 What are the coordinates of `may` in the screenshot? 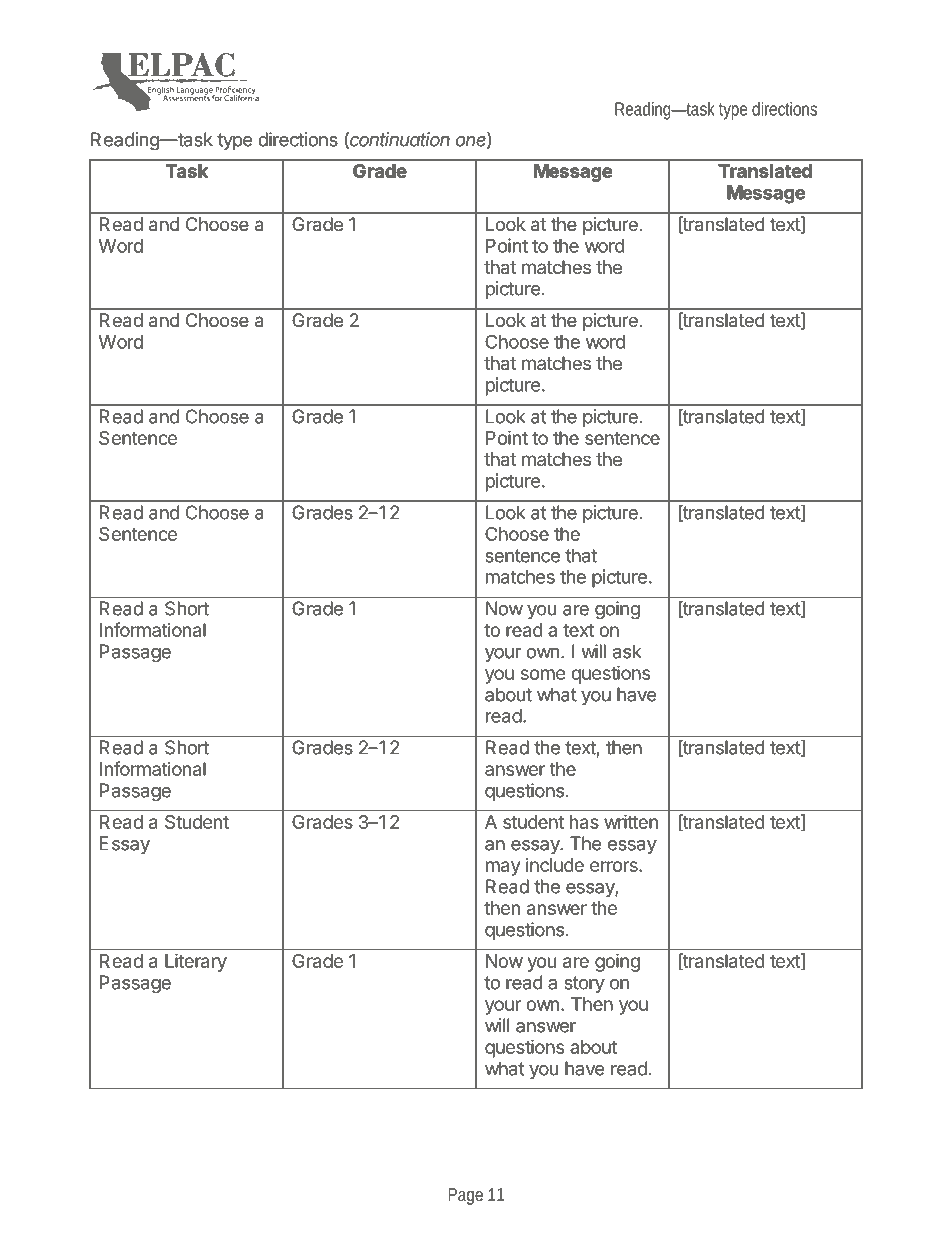 It's located at (503, 868).
